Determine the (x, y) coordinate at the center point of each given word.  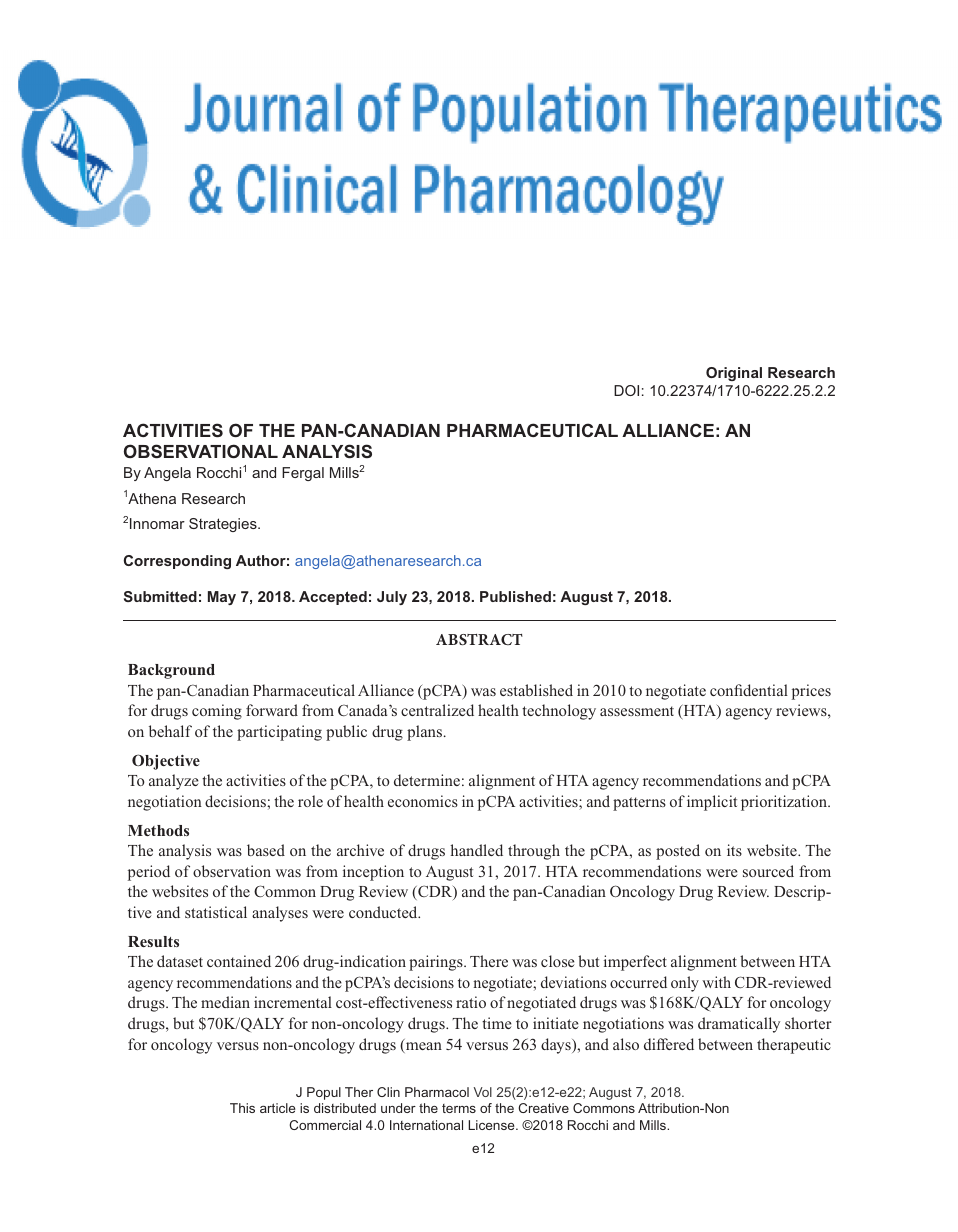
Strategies (224, 525)
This (242, 1108)
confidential (749, 690)
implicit (712, 803)
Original (734, 374)
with (716, 982)
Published (515, 596)
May (222, 598)
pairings (437, 963)
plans (424, 733)
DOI (626, 390)
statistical (216, 912)
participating (279, 733)
